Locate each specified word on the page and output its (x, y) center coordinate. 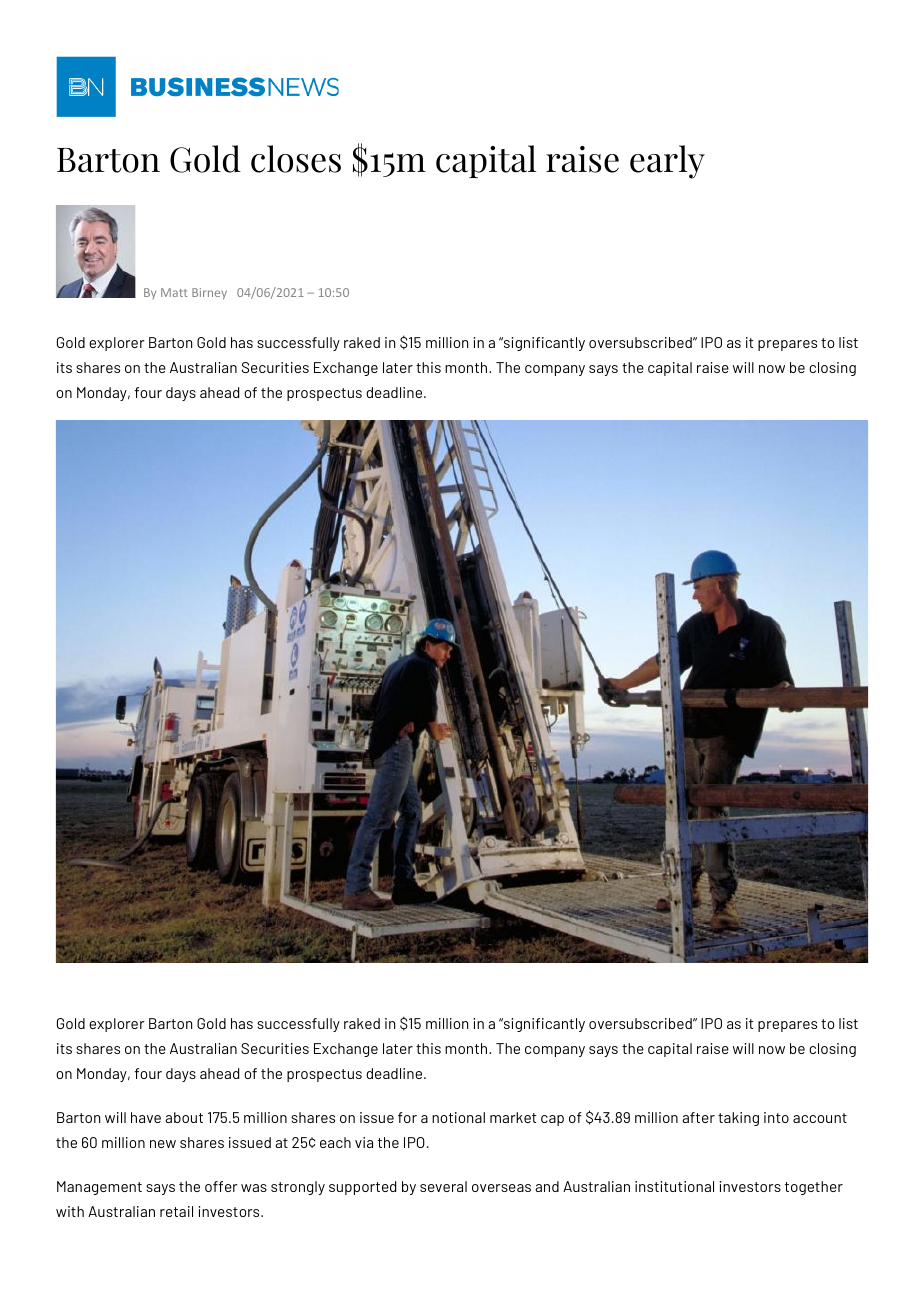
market (513, 1117)
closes (296, 159)
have (146, 1117)
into (776, 1117)
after (698, 1117)
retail (176, 1211)
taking (738, 1119)
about (184, 1117)
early (667, 162)
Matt (174, 292)
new (163, 1144)
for (407, 1117)
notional (458, 1117)
